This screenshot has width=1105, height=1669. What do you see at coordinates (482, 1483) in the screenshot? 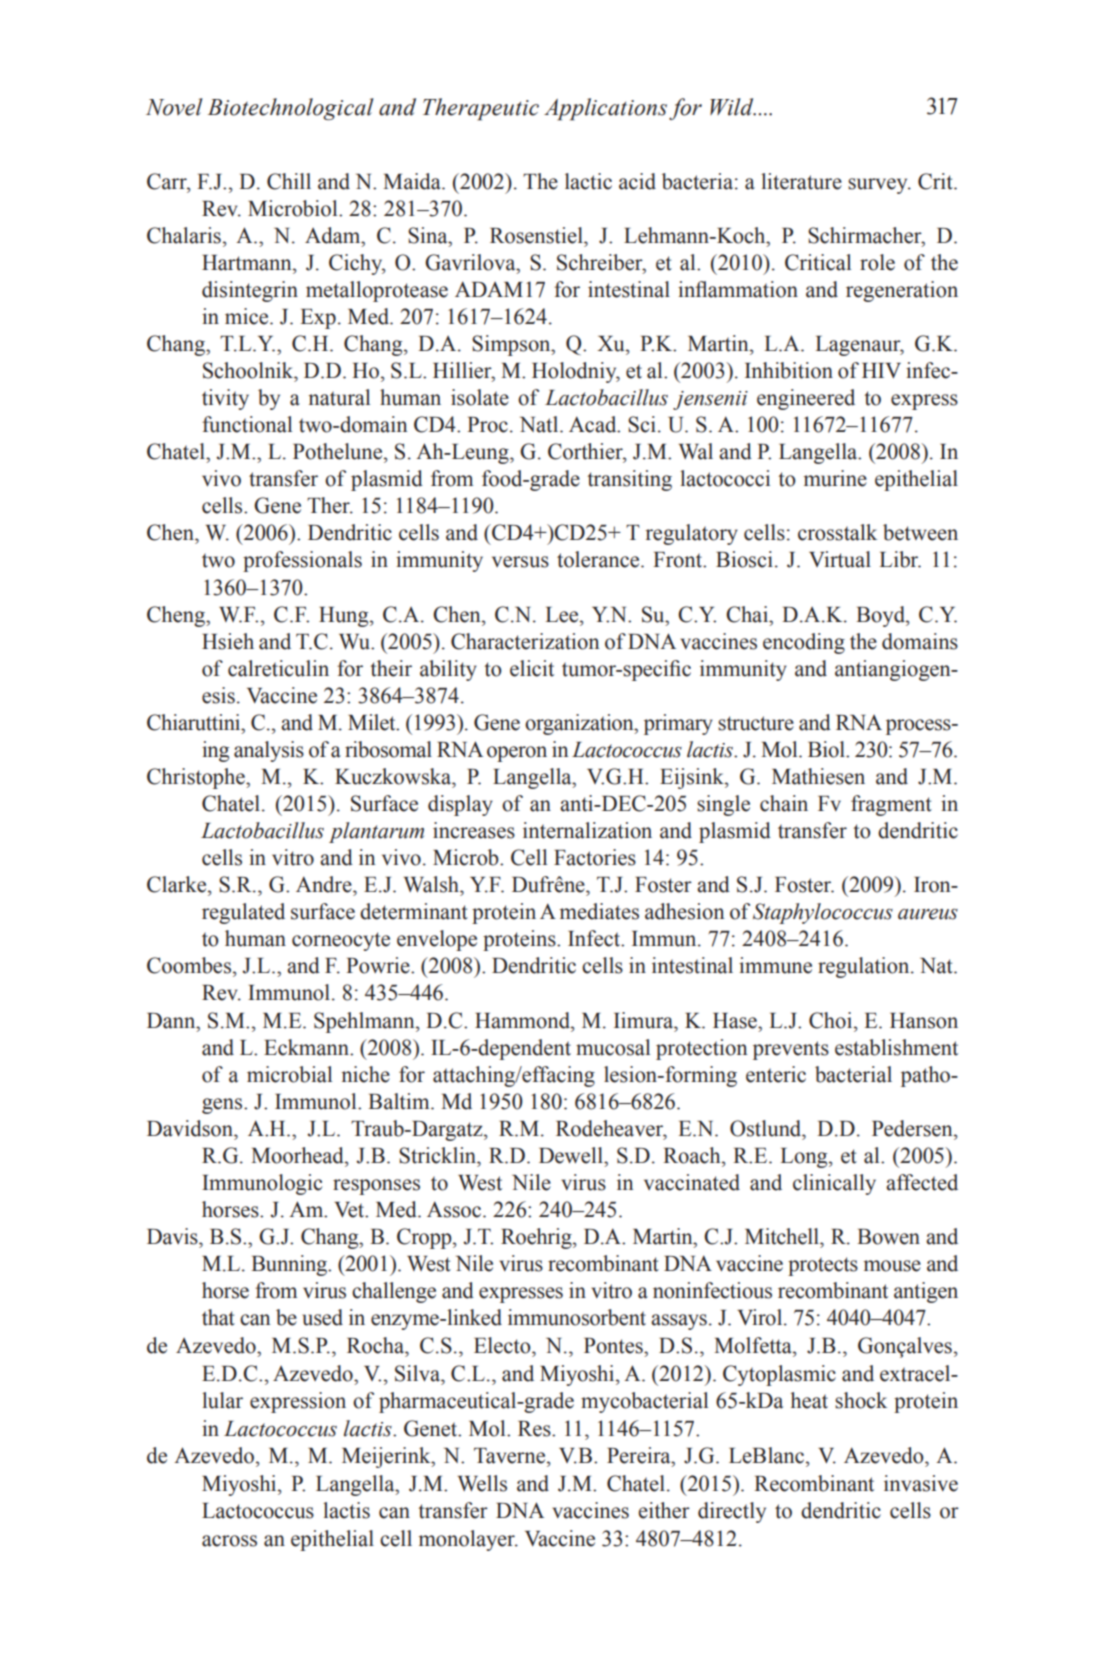
I see `Wells` at bounding box center [482, 1483].
